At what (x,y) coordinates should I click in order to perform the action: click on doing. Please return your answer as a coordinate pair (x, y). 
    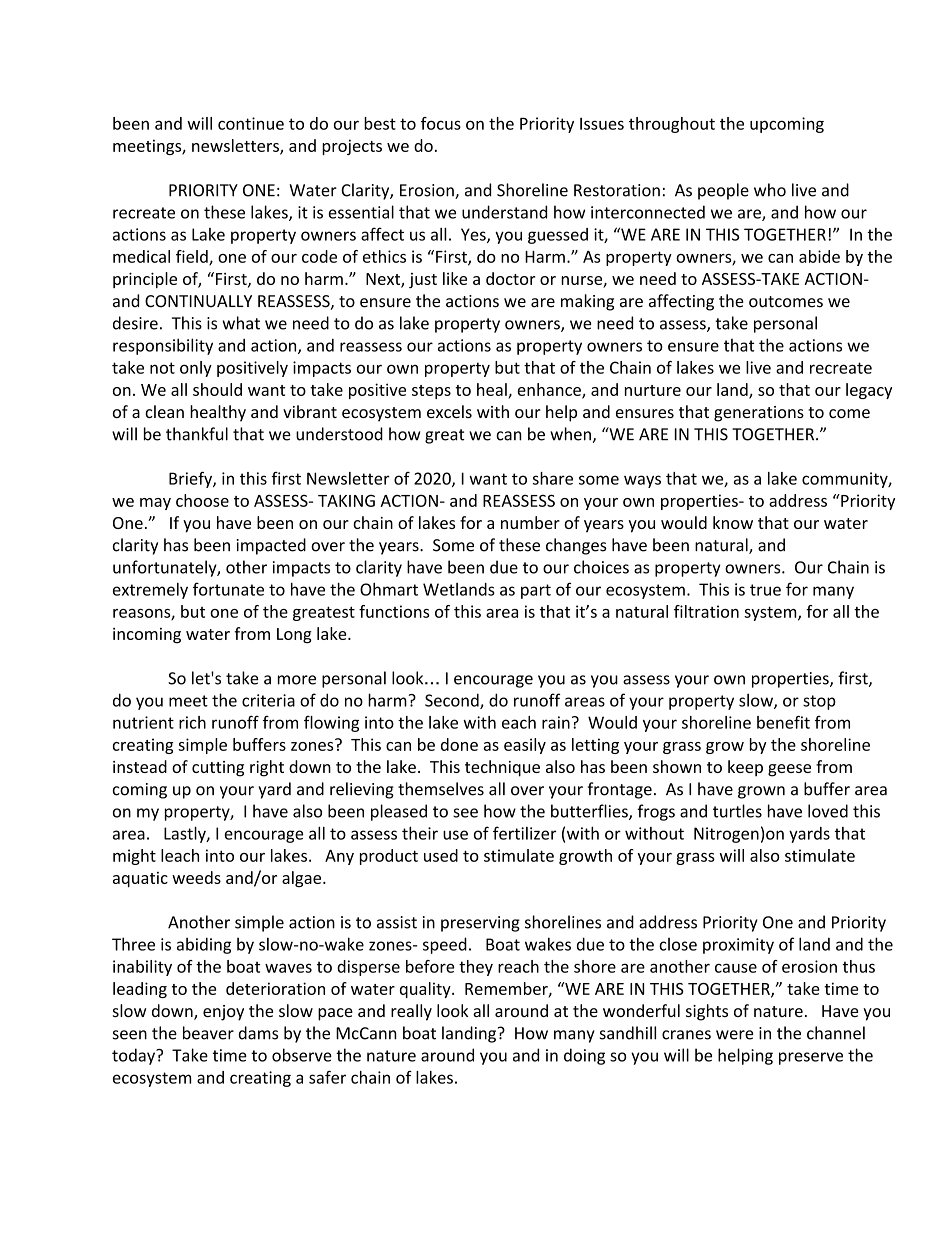
    Looking at the image, I should click on (584, 1056).
